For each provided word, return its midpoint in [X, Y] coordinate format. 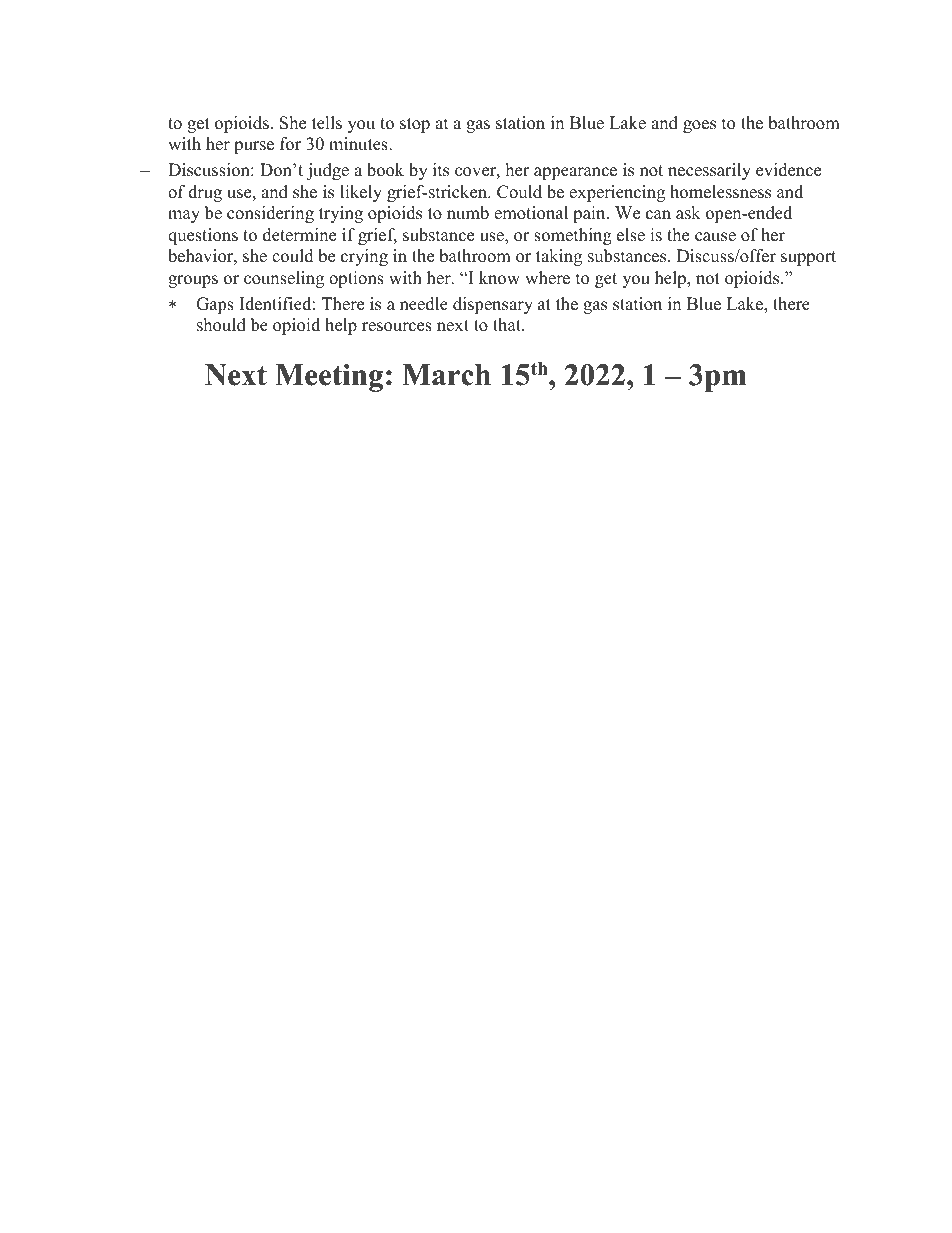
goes [699, 126]
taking [559, 257]
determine [299, 235]
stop [415, 125]
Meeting [329, 378]
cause [715, 237]
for [290, 144]
